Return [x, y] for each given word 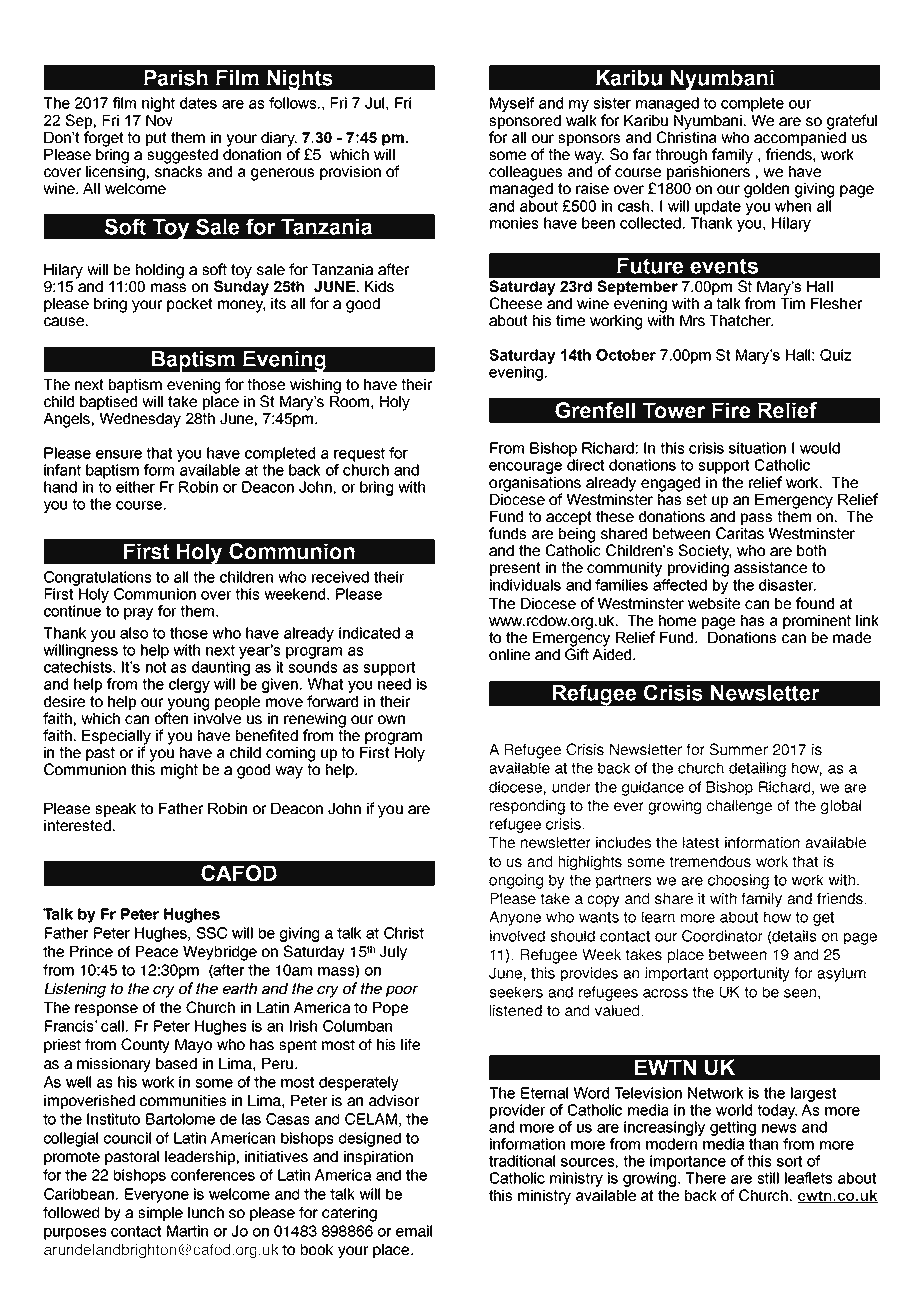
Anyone [515, 918]
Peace [157, 951]
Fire [731, 410]
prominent [817, 622]
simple [160, 1214]
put [156, 139]
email [414, 1231]
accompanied [800, 137]
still [768, 1178]
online [509, 654]
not [156, 667]
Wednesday [140, 420]
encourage [525, 468]
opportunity [752, 974]
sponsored [525, 122]
